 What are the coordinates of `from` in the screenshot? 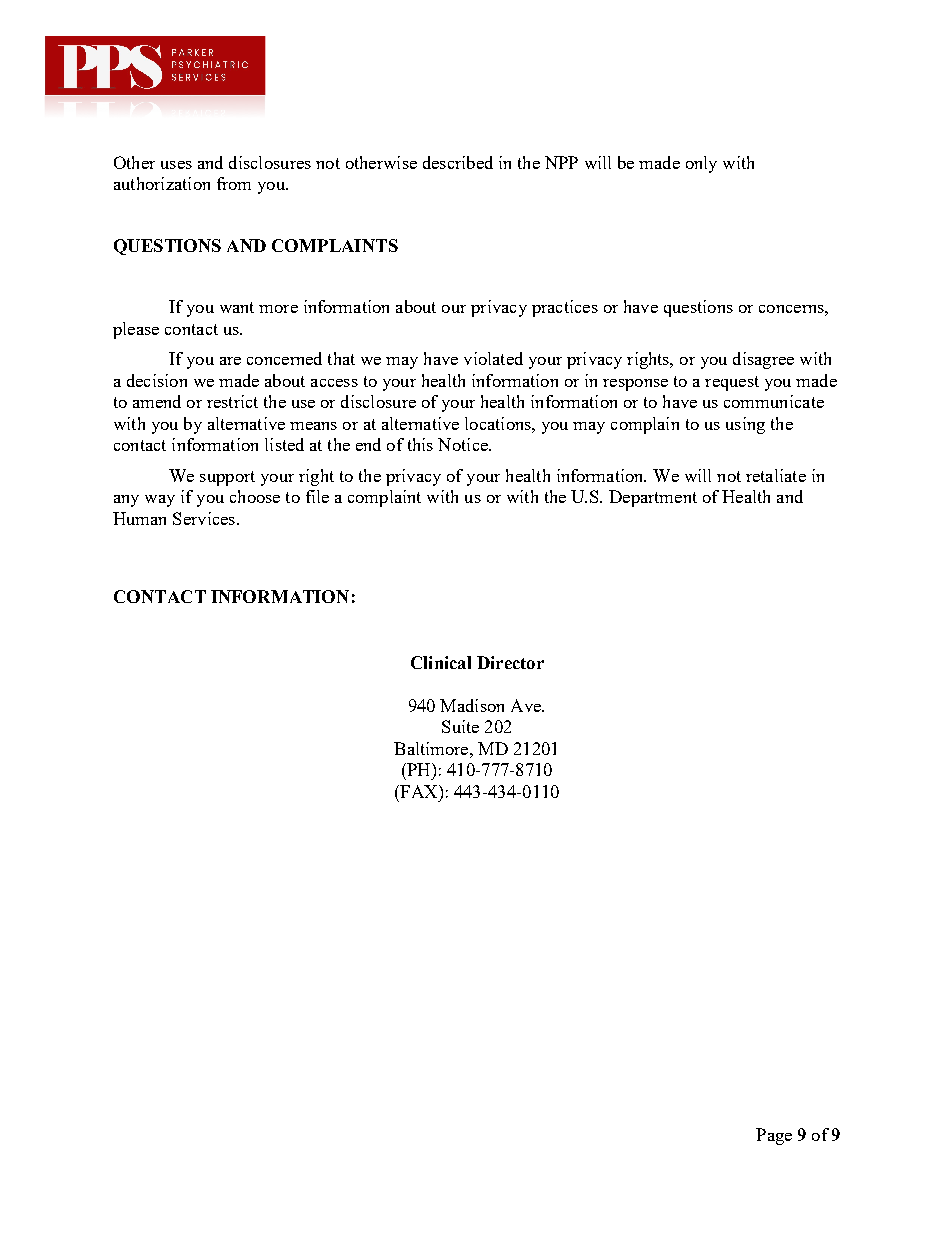 It's located at (234, 183).
